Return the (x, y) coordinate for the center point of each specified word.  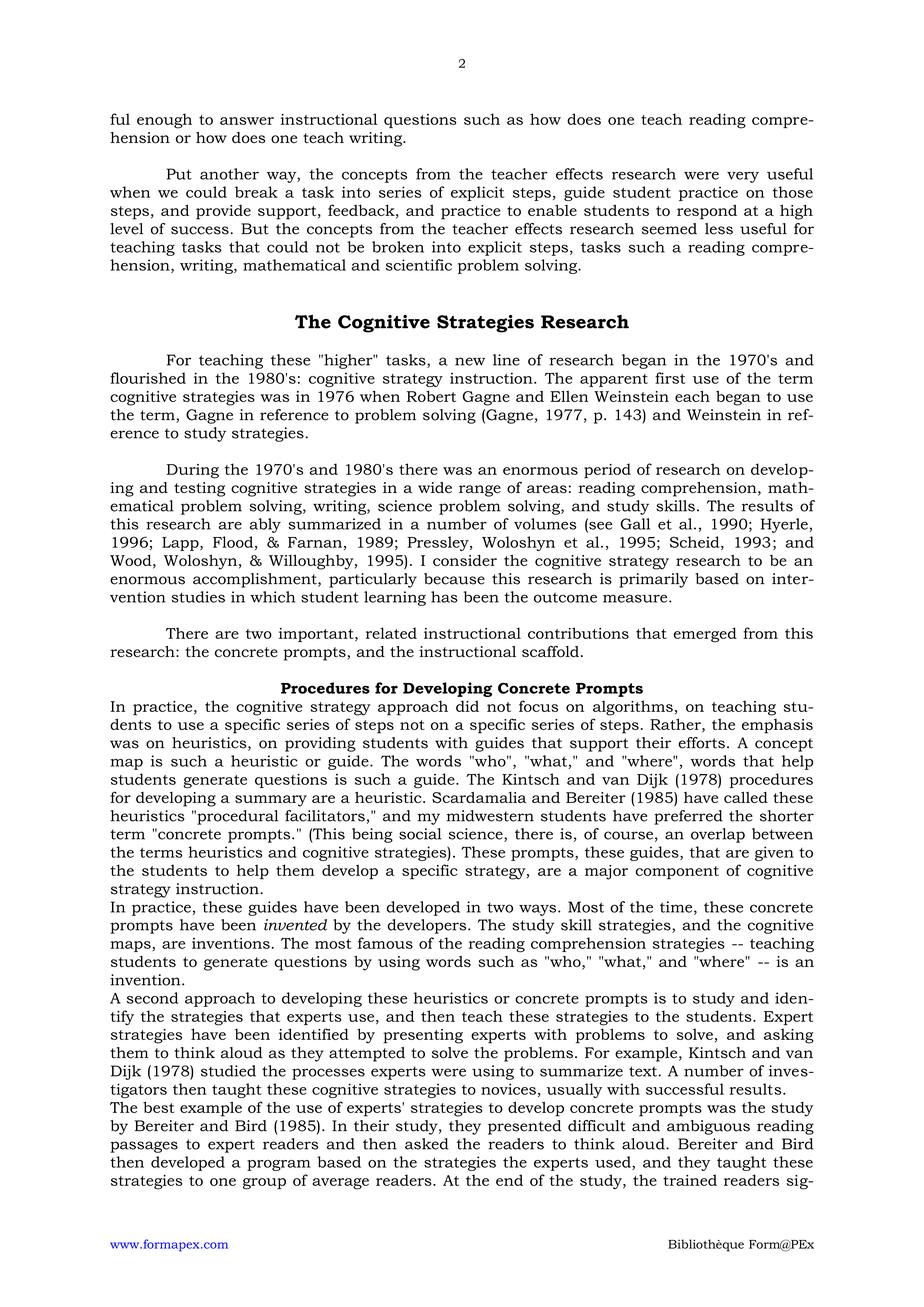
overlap (718, 835)
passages (144, 1147)
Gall (635, 524)
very (743, 177)
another (229, 174)
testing (199, 489)
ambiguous (708, 1127)
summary (271, 801)
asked (427, 1144)
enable (552, 210)
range (480, 491)
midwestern (490, 816)
